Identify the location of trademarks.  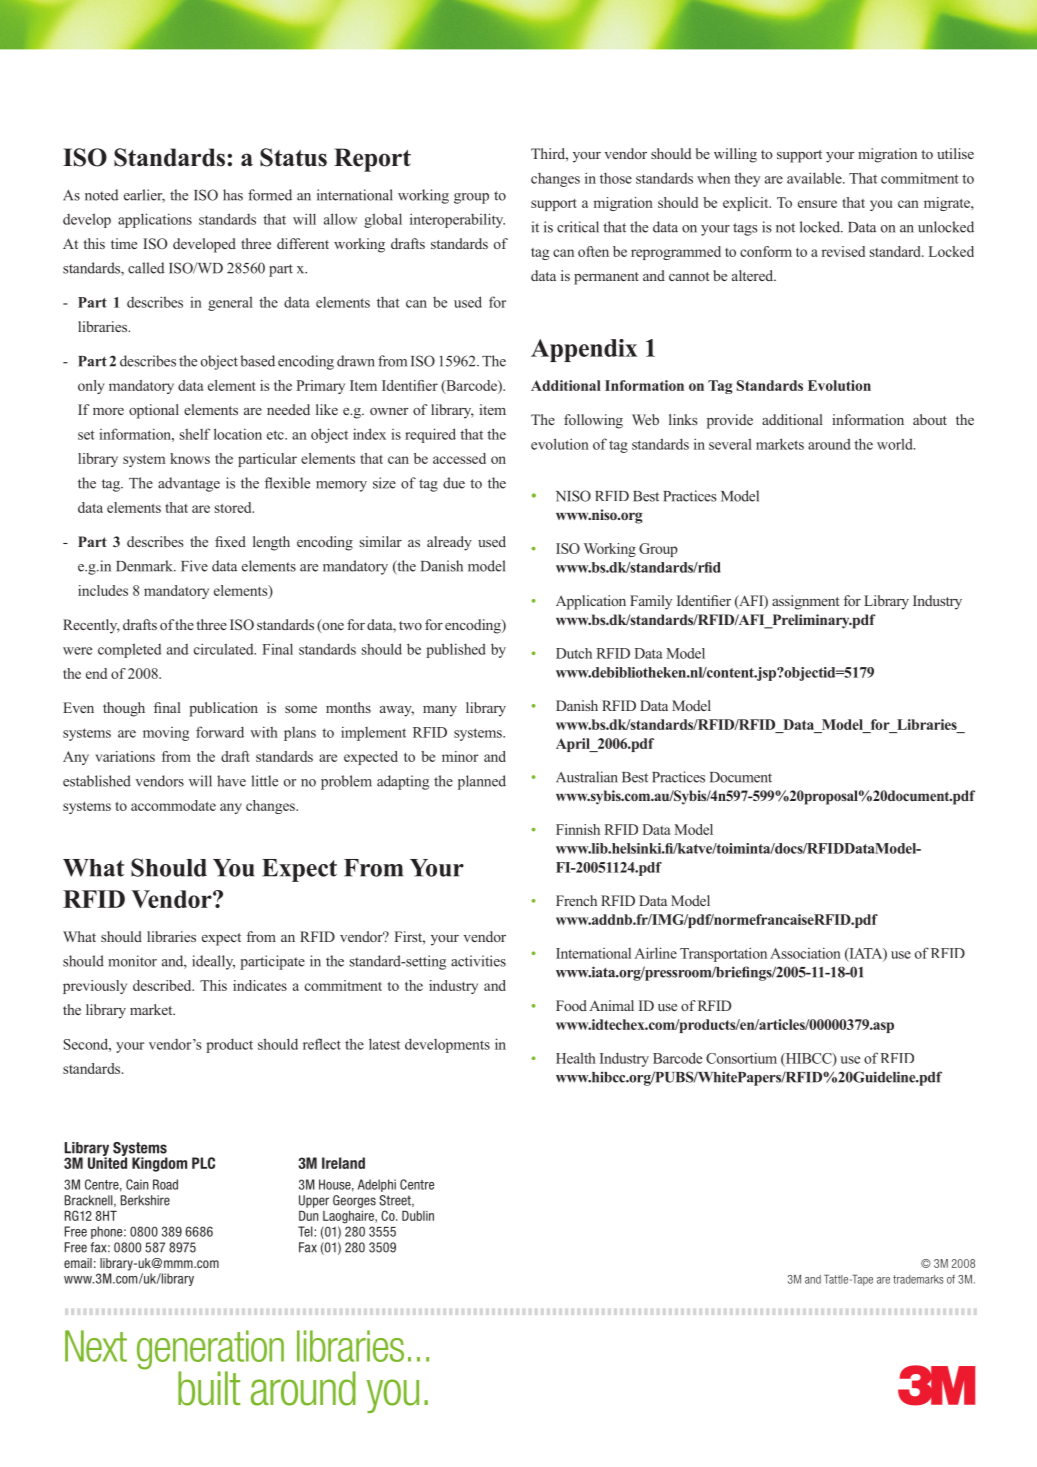
(918, 1279).
